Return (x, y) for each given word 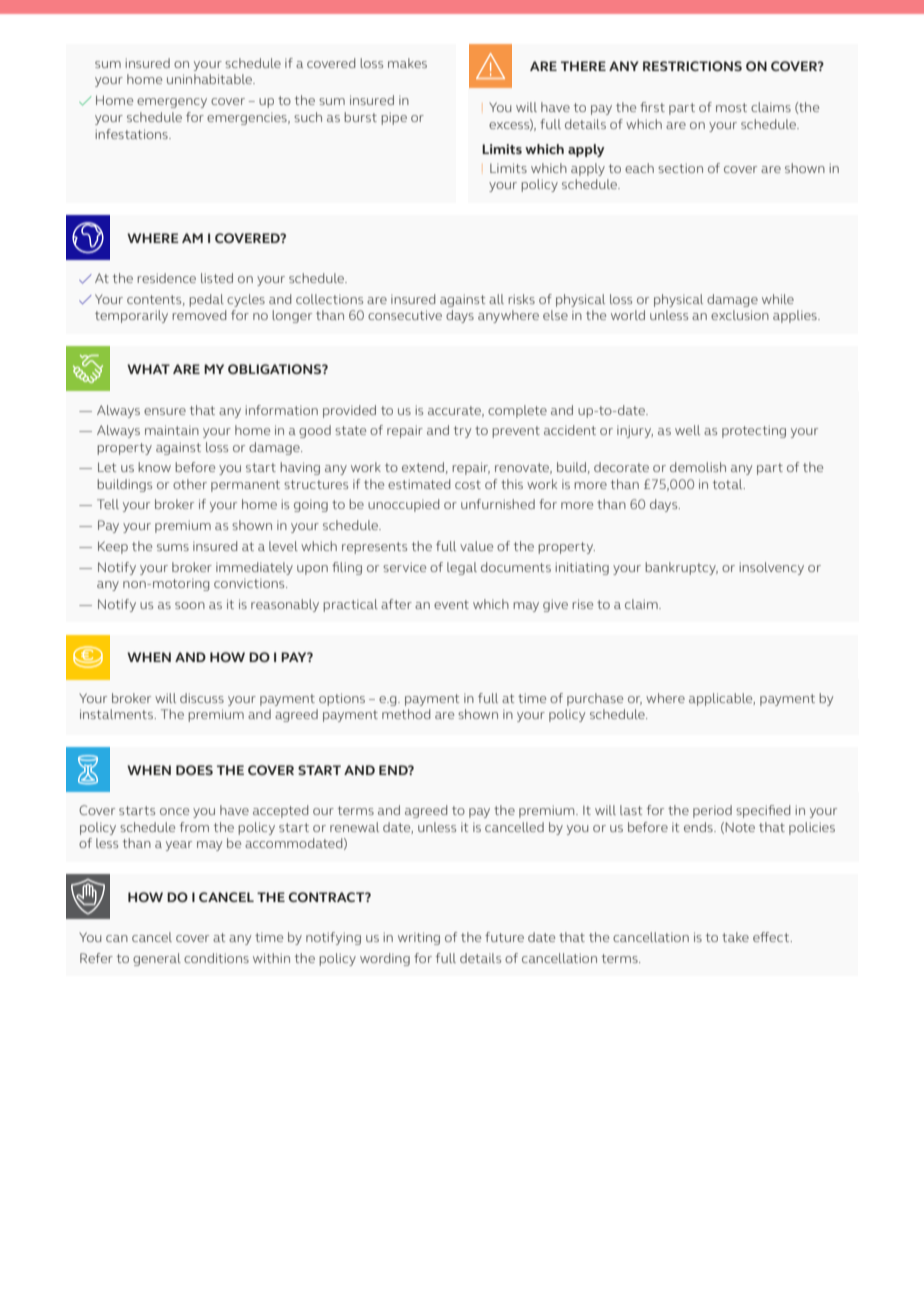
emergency (172, 103)
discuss (202, 698)
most (731, 107)
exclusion (740, 315)
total (729, 484)
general (157, 959)
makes (407, 63)
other (190, 484)
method (406, 714)
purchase (595, 699)
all (496, 299)
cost (468, 484)
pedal (206, 300)
